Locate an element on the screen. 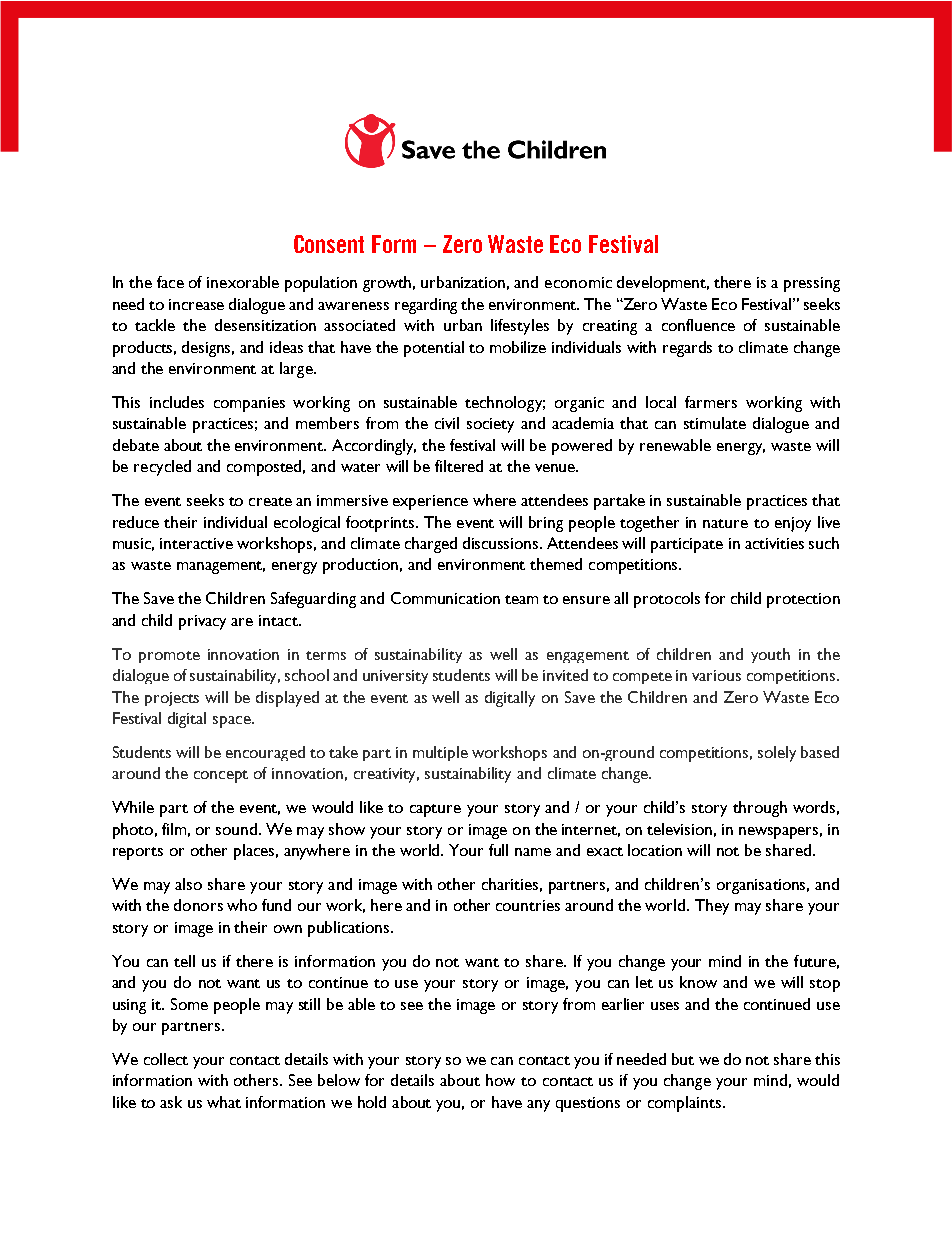 The height and width of the screenshot is (1233, 952). face is located at coordinates (170, 282).
